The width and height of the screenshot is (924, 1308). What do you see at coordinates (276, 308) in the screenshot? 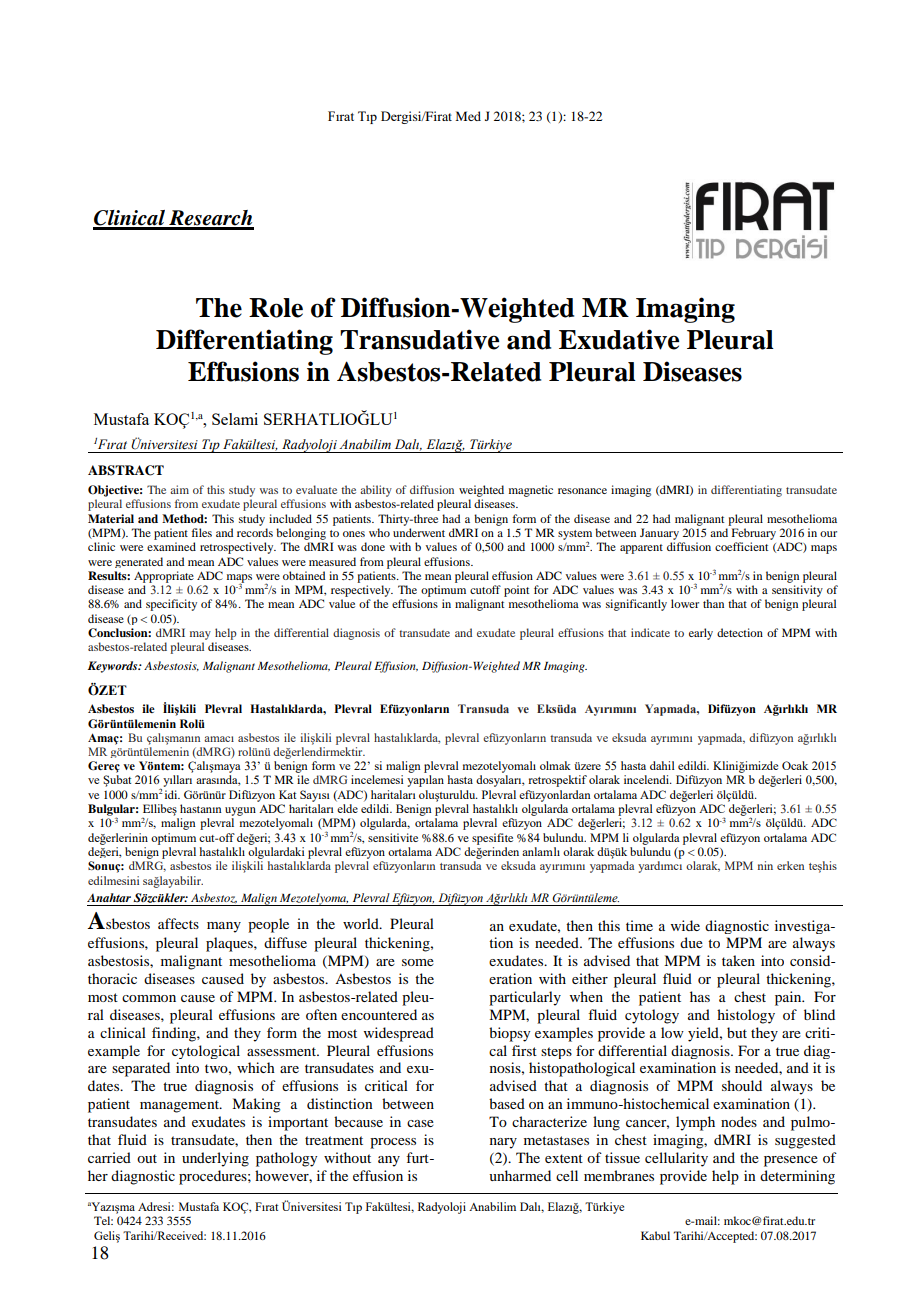
I see `Role` at bounding box center [276, 308].
